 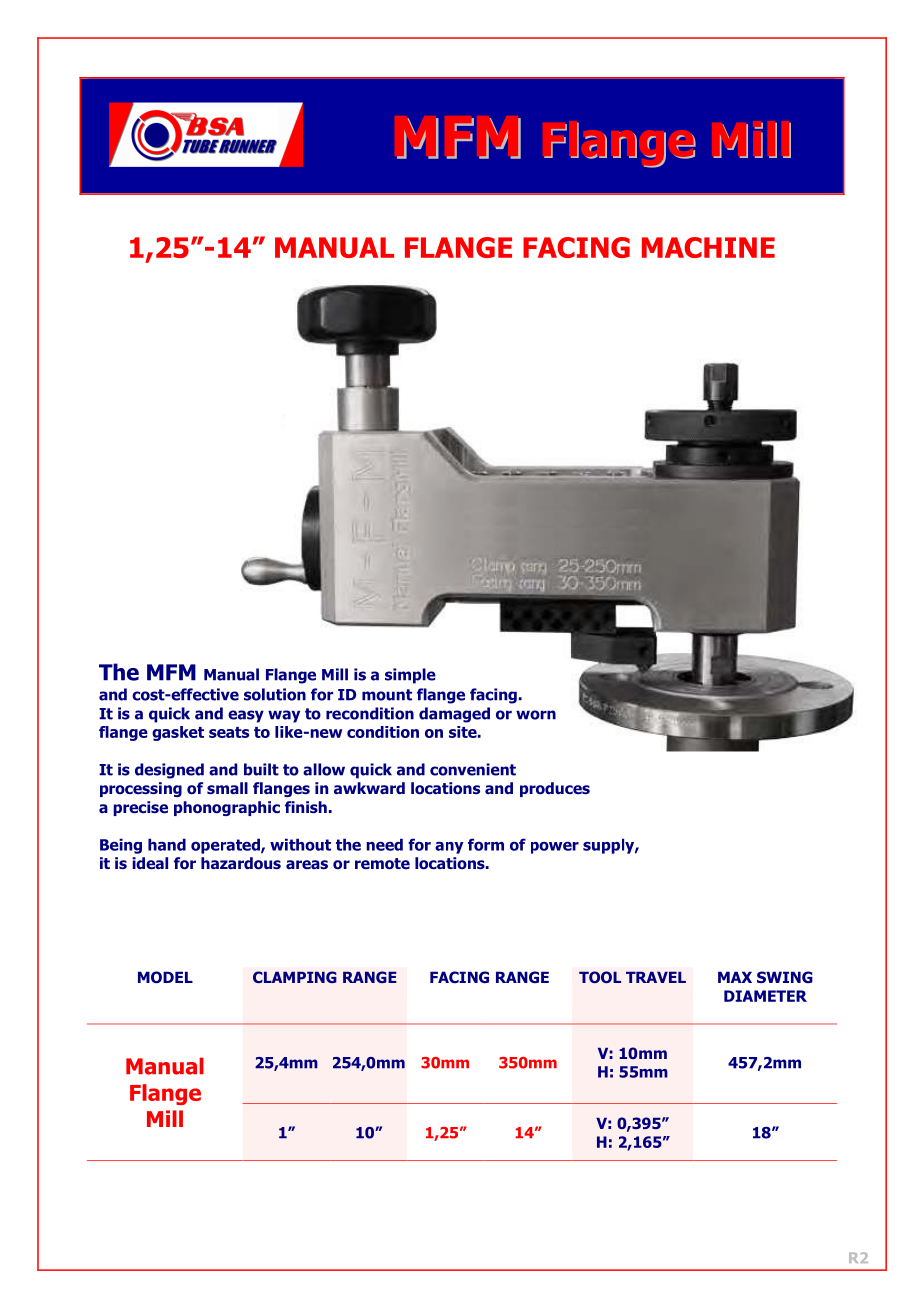 What do you see at coordinates (387, 695) in the image?
I see `mount` at bounding box center [387, 695].
